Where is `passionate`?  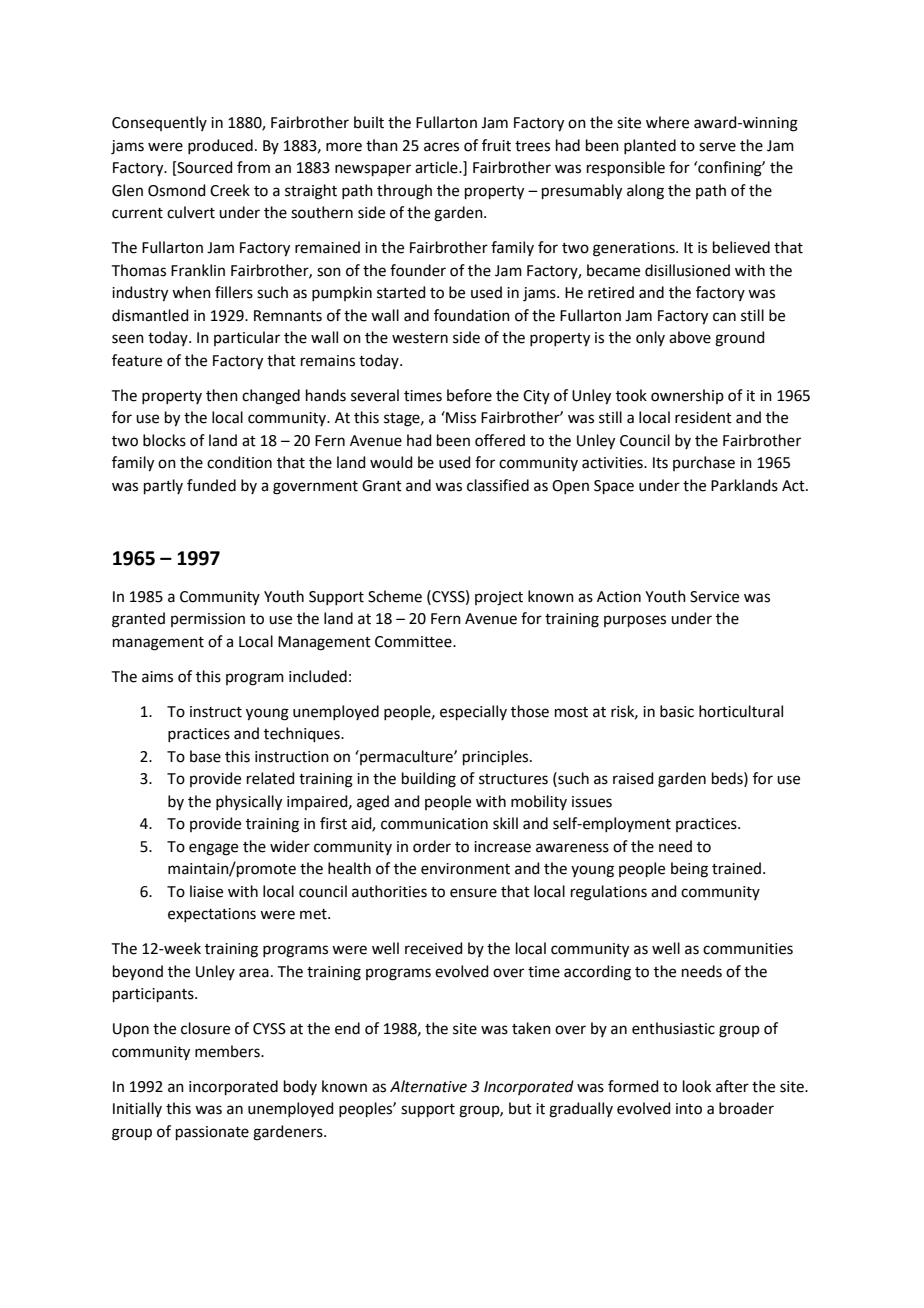 passionate is located at coordinates (212, 1133).
